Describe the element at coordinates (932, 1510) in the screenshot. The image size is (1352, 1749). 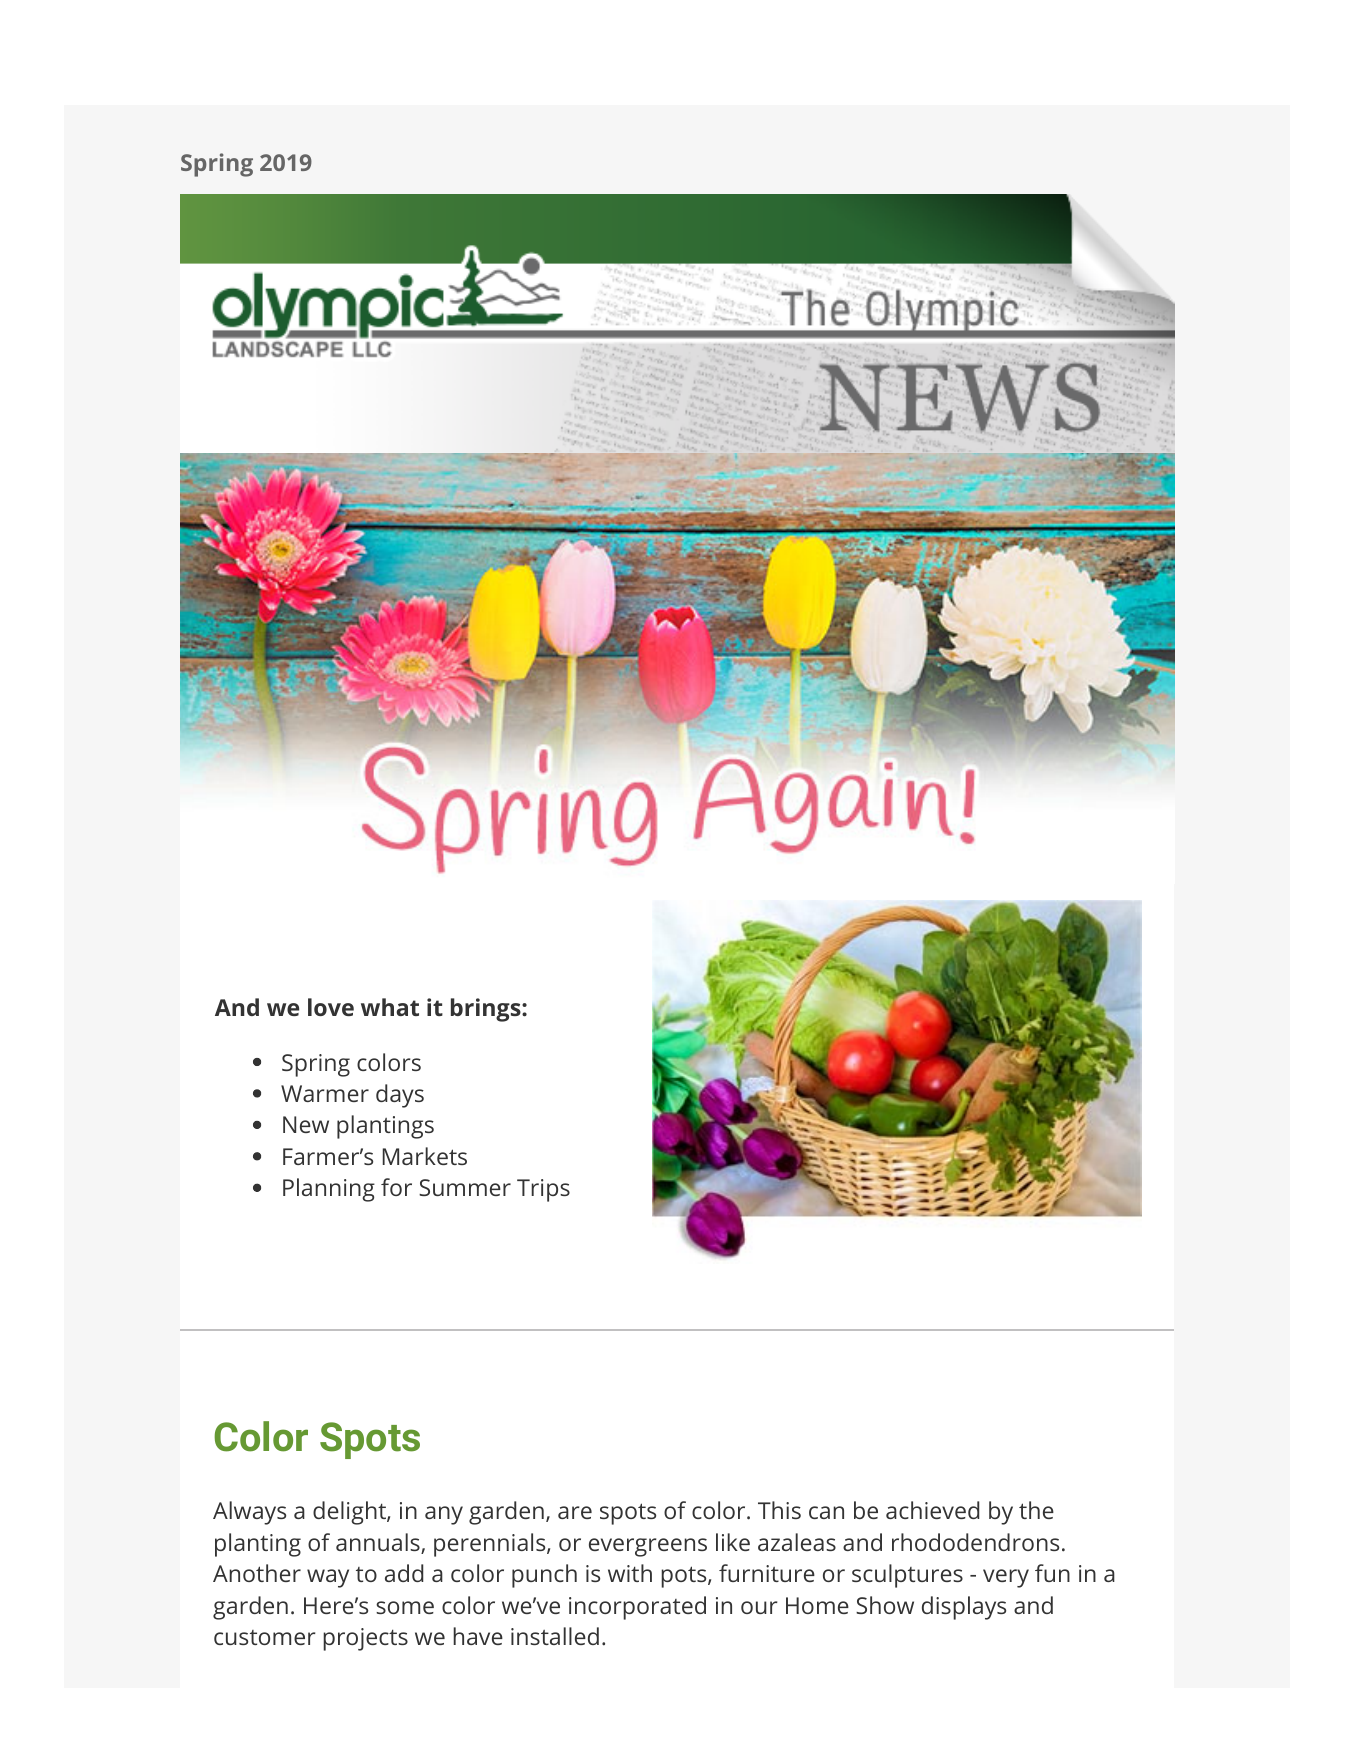
I see `achieved` at that location.
